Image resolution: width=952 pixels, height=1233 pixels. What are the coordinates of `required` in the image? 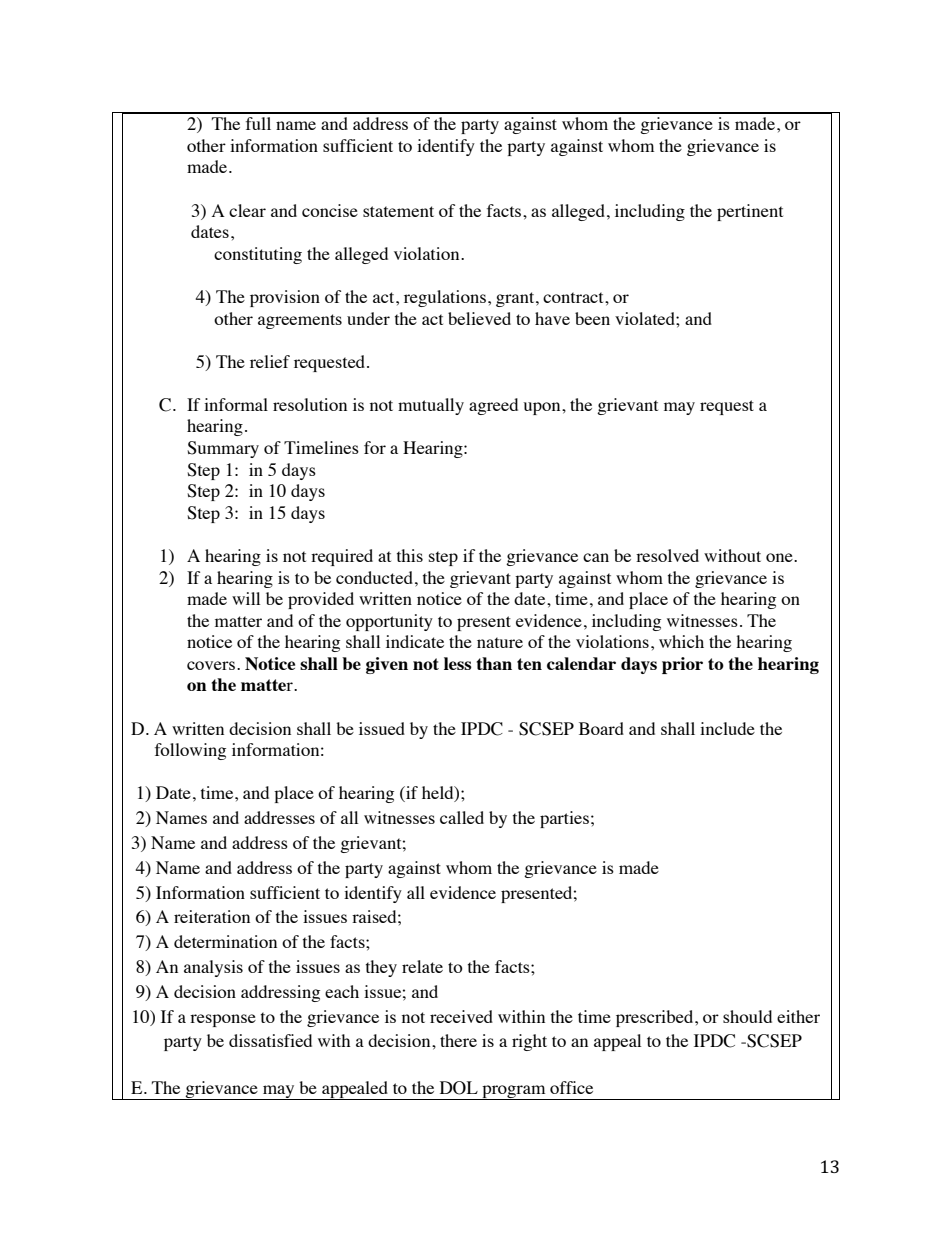 It's located at (342, 557).
